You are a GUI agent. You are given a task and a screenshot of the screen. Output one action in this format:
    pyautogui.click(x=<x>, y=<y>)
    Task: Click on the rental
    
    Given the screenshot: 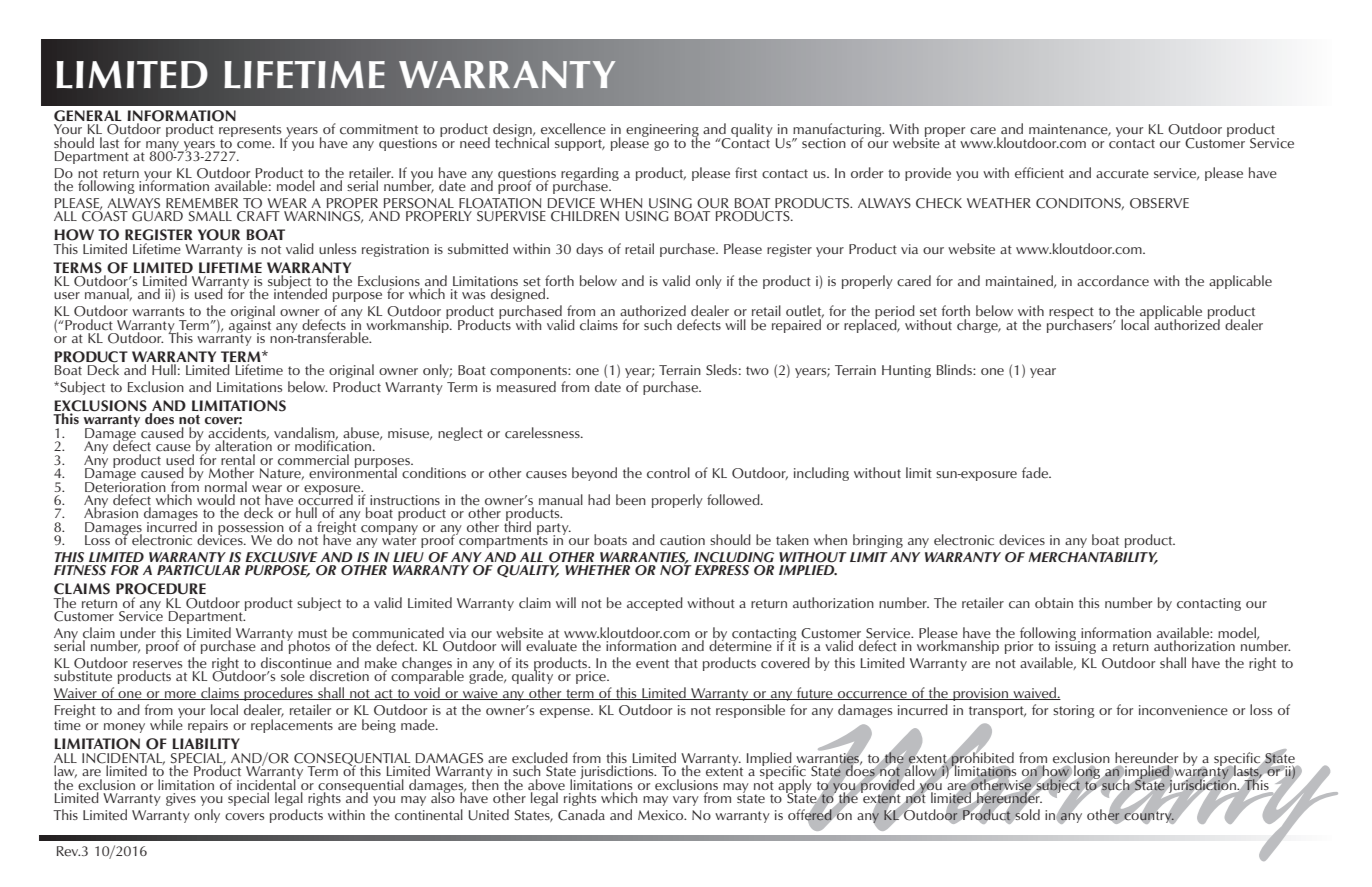 What is the action you would take?
    pyautogui.click(x=238, y=460)
